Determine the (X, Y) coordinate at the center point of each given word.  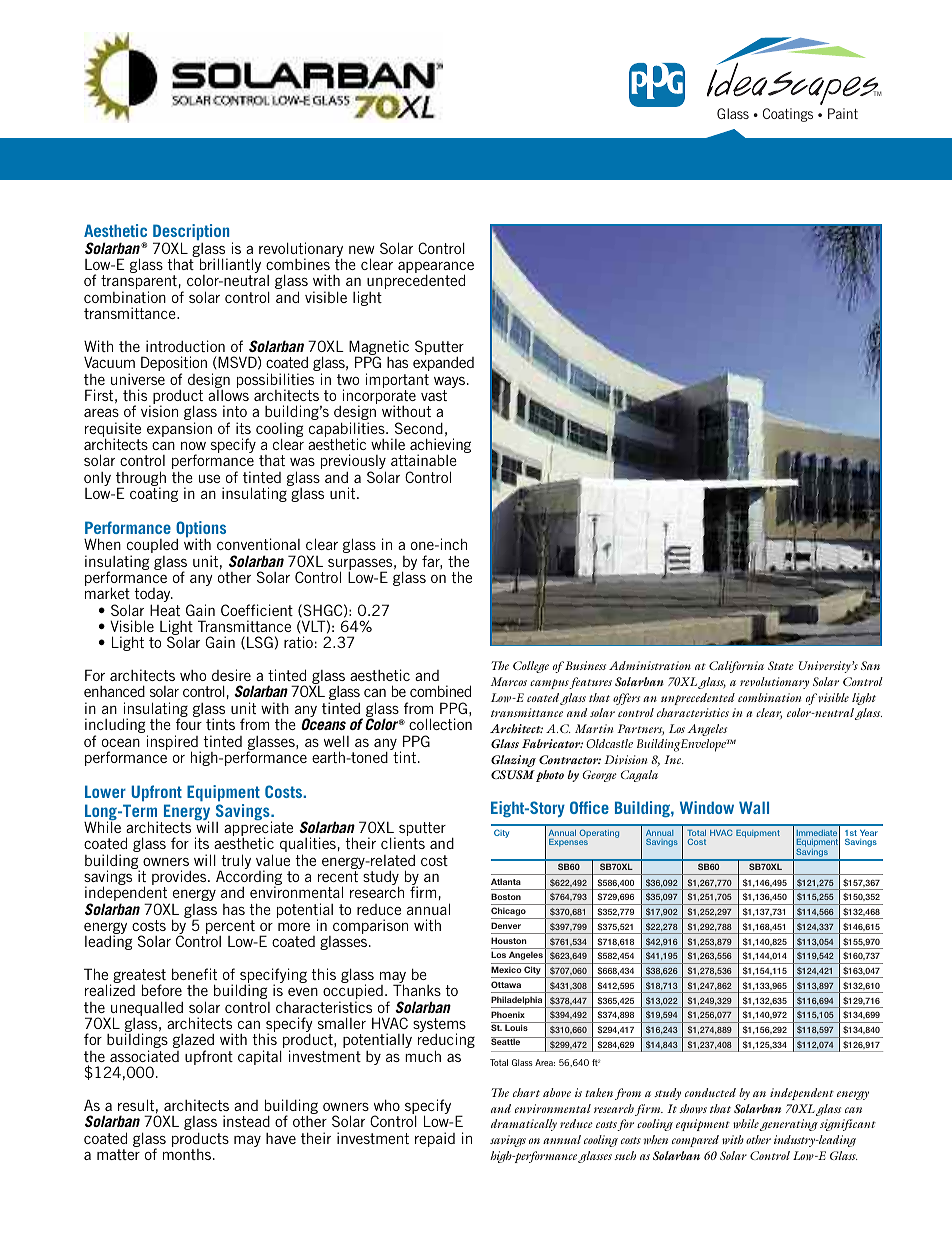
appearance (436, 268)
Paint (843, 113)
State (781, 665)
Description (191, 234)
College (531, 667)
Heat (165, 610)
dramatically (524, 1125)
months (187, 1154)
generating (789, 1125)
